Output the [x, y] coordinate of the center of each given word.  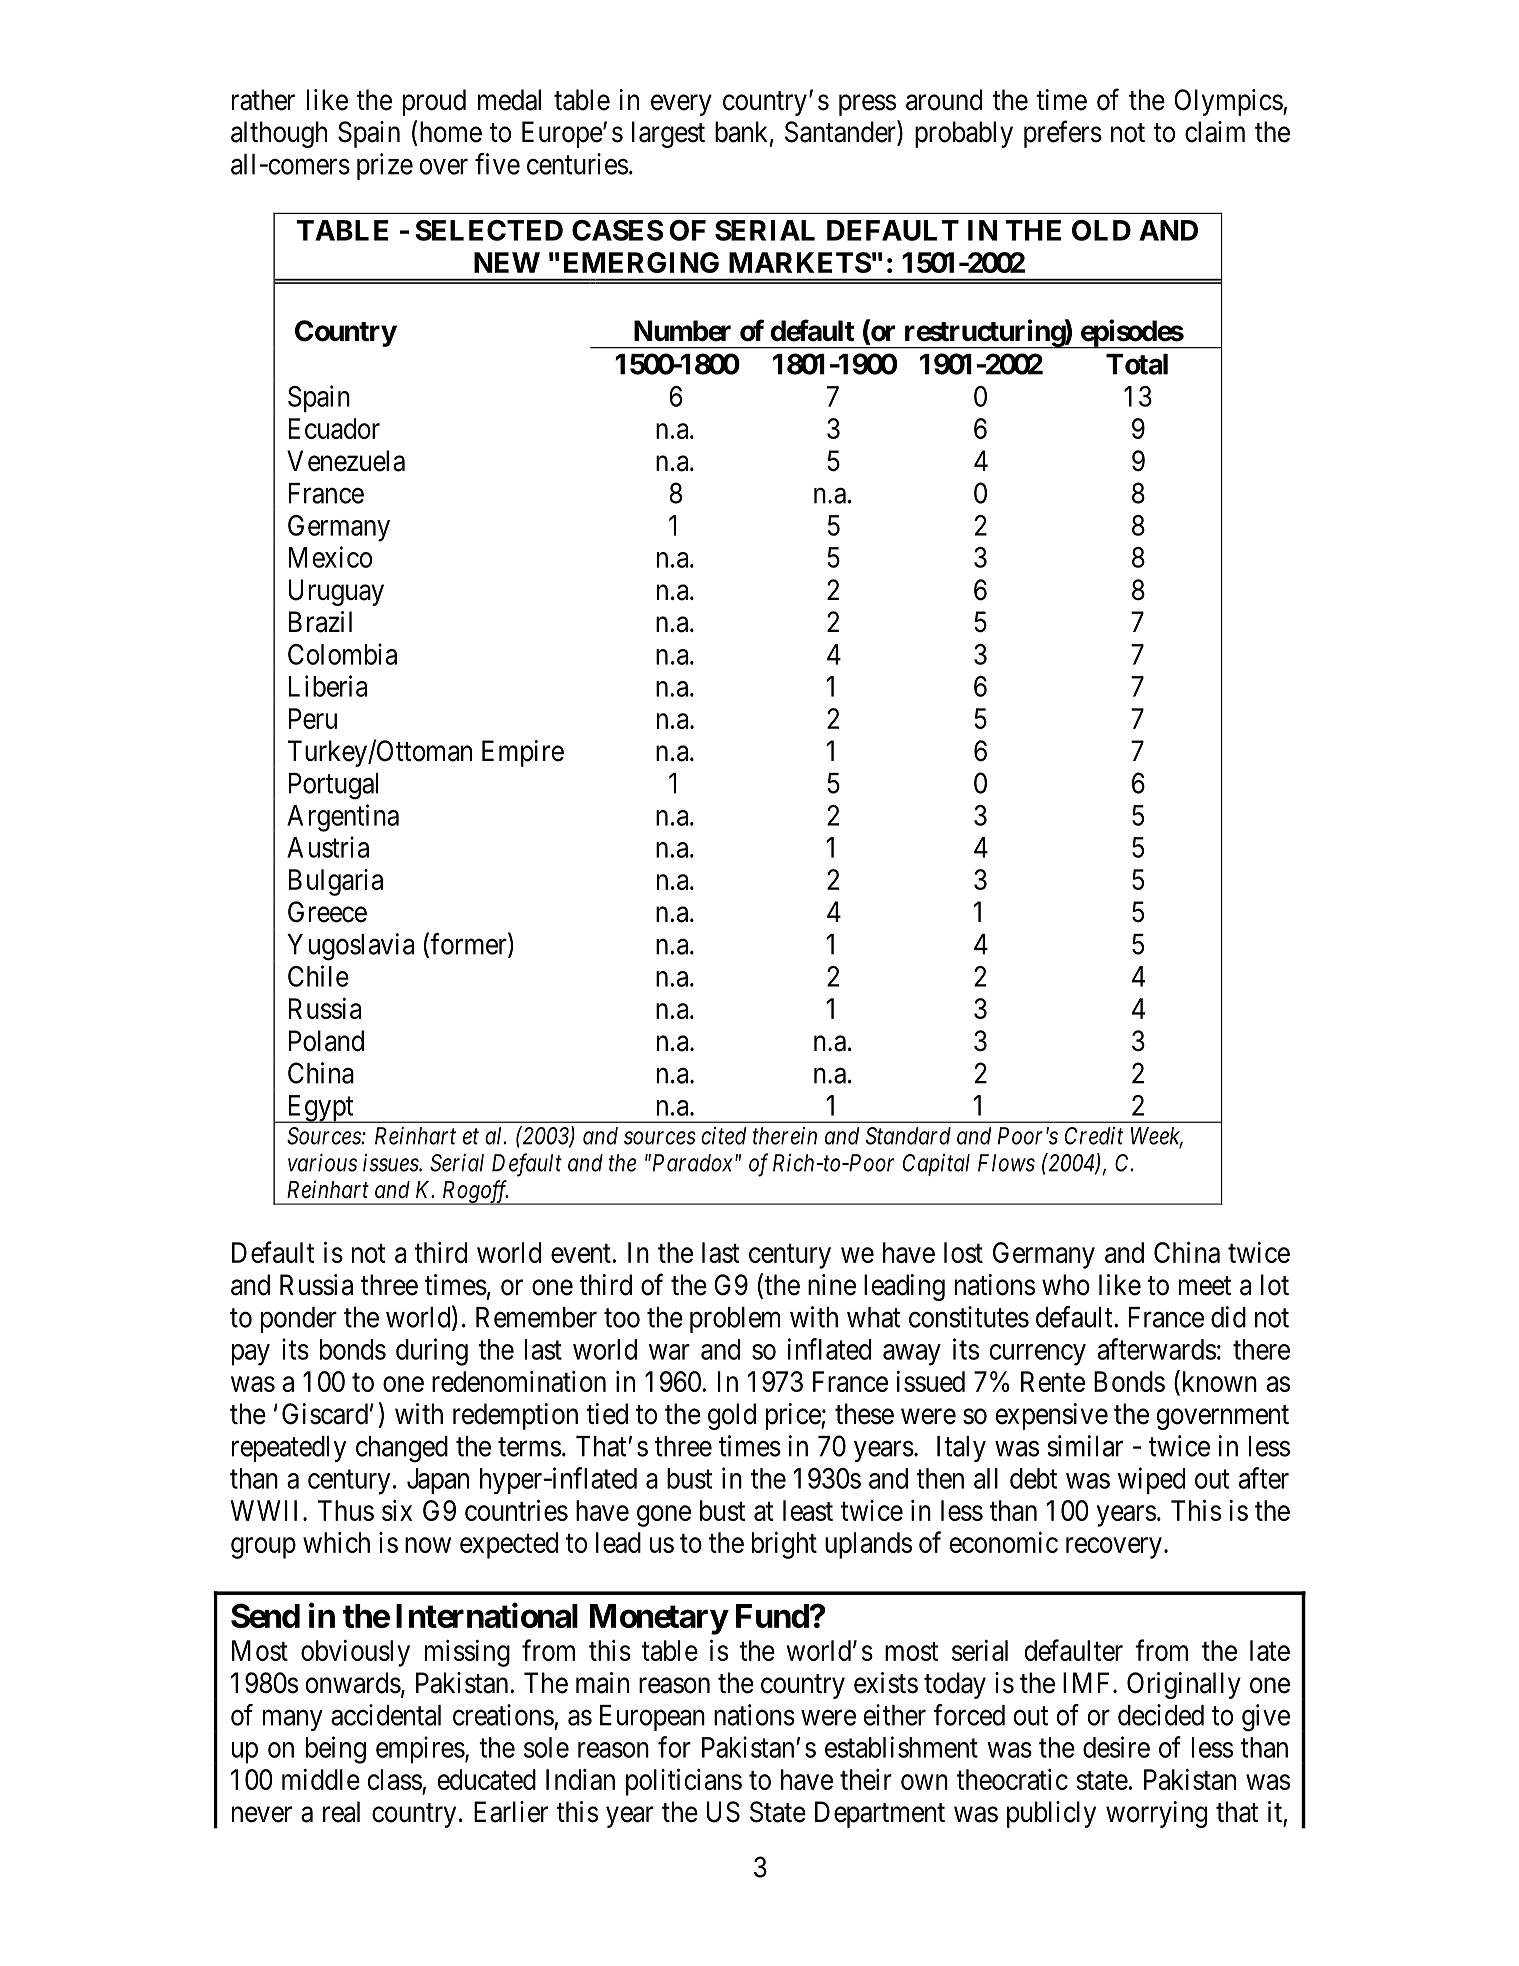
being [336, 1750]
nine [832, 1285]
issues [391, 1162]
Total [1137, 364]
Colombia [342, 654]
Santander [841, 132]
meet [1205, 1286]
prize [385, 166]
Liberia [328, 686]
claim [1215, 132]
